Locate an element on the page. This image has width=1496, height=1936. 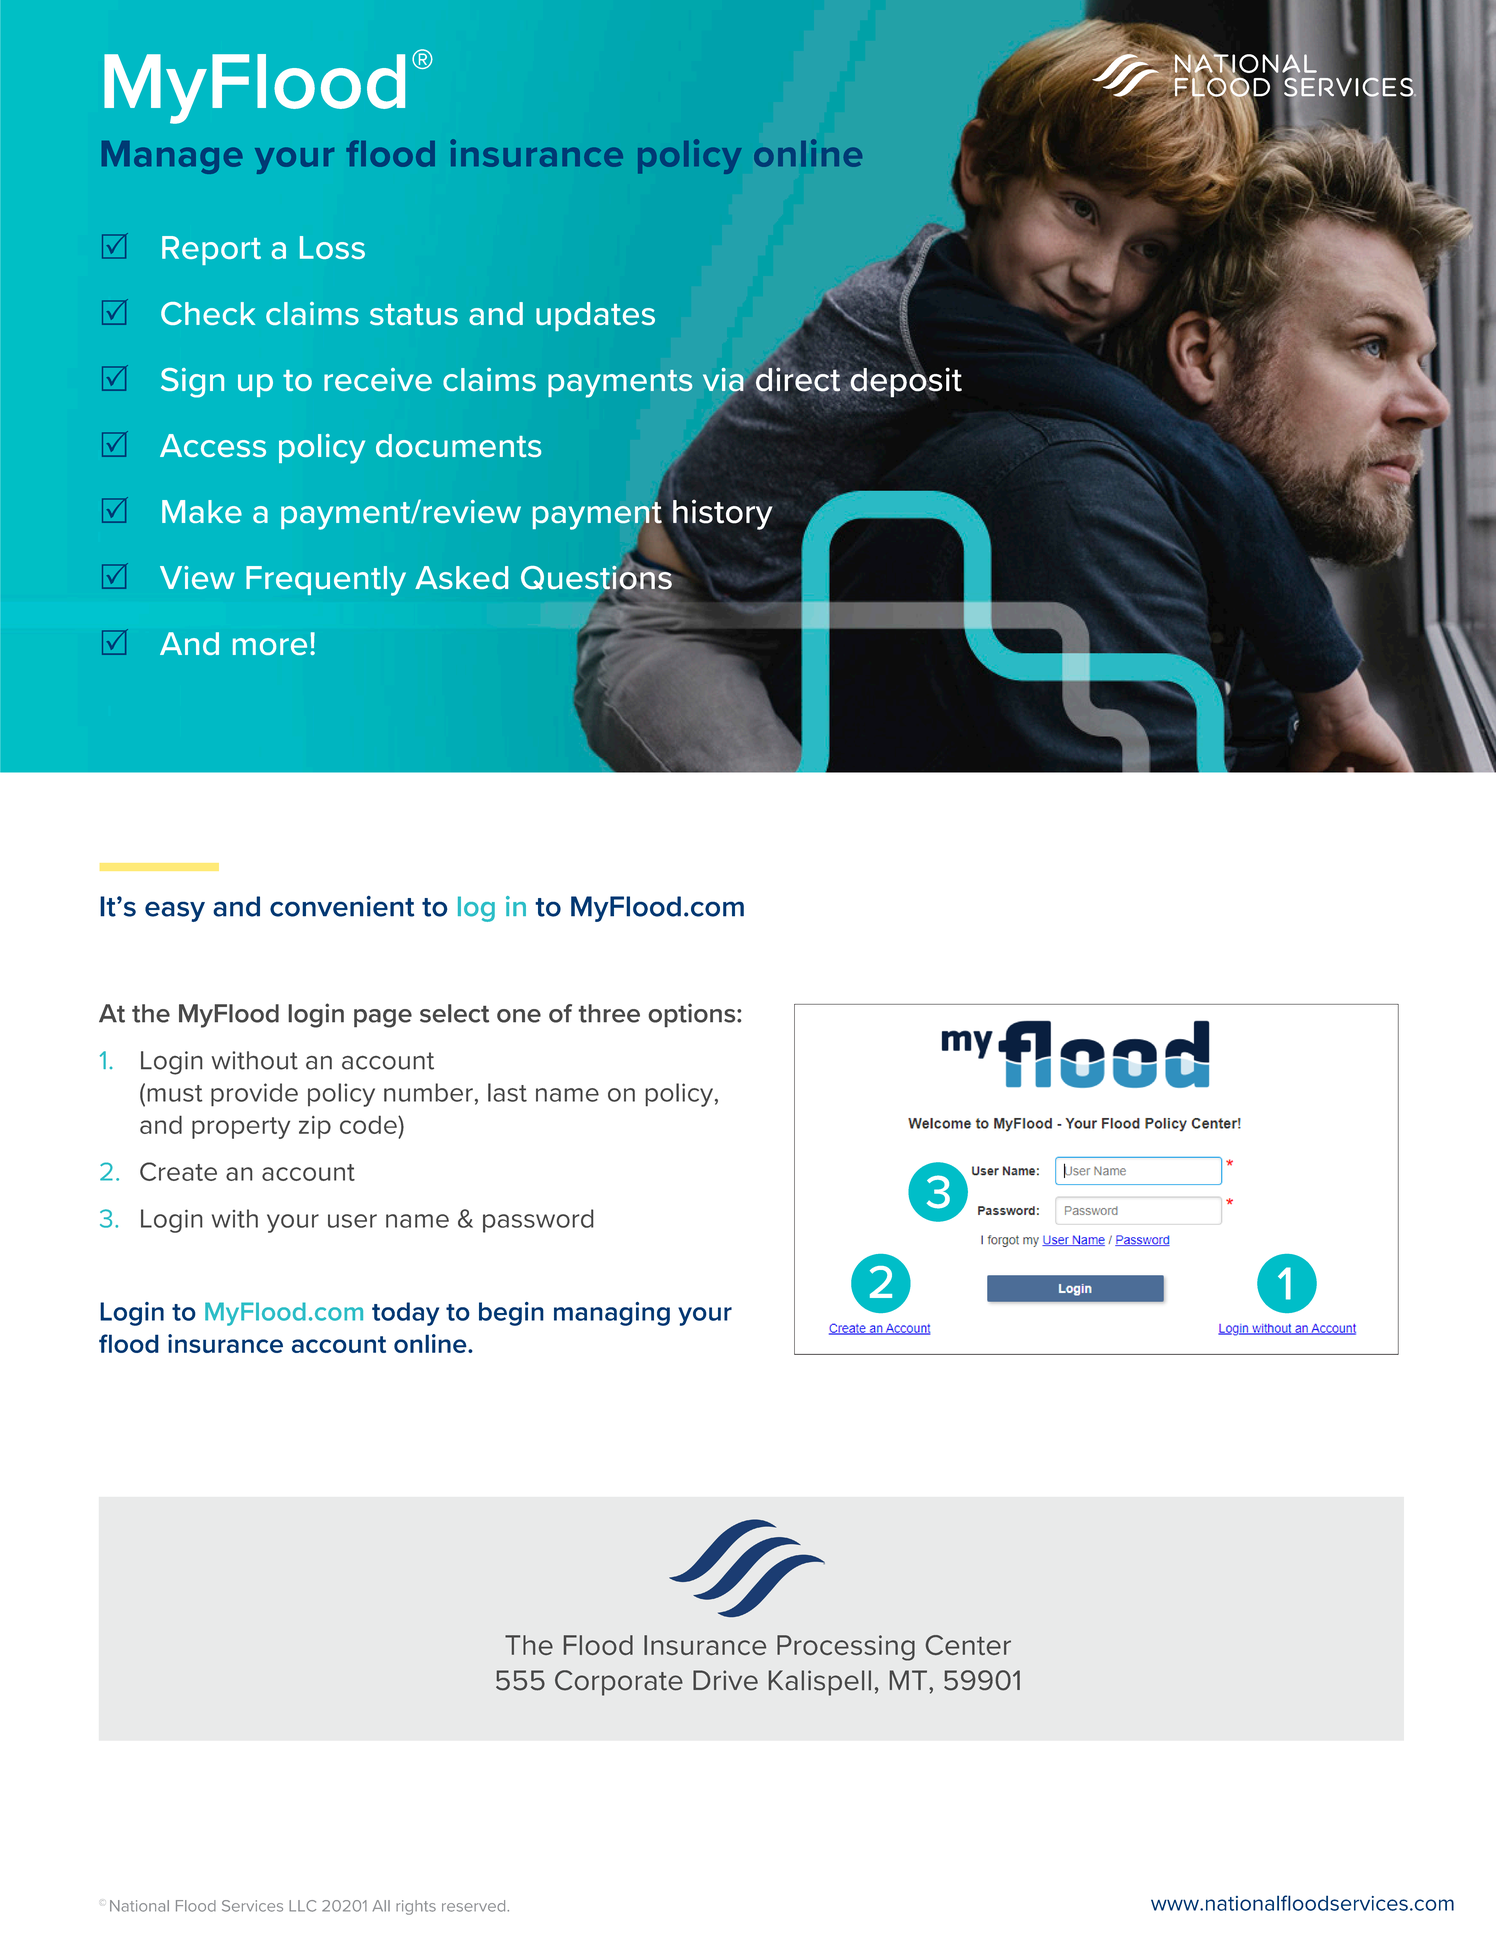
Report is located at coordinates (211, 250).
